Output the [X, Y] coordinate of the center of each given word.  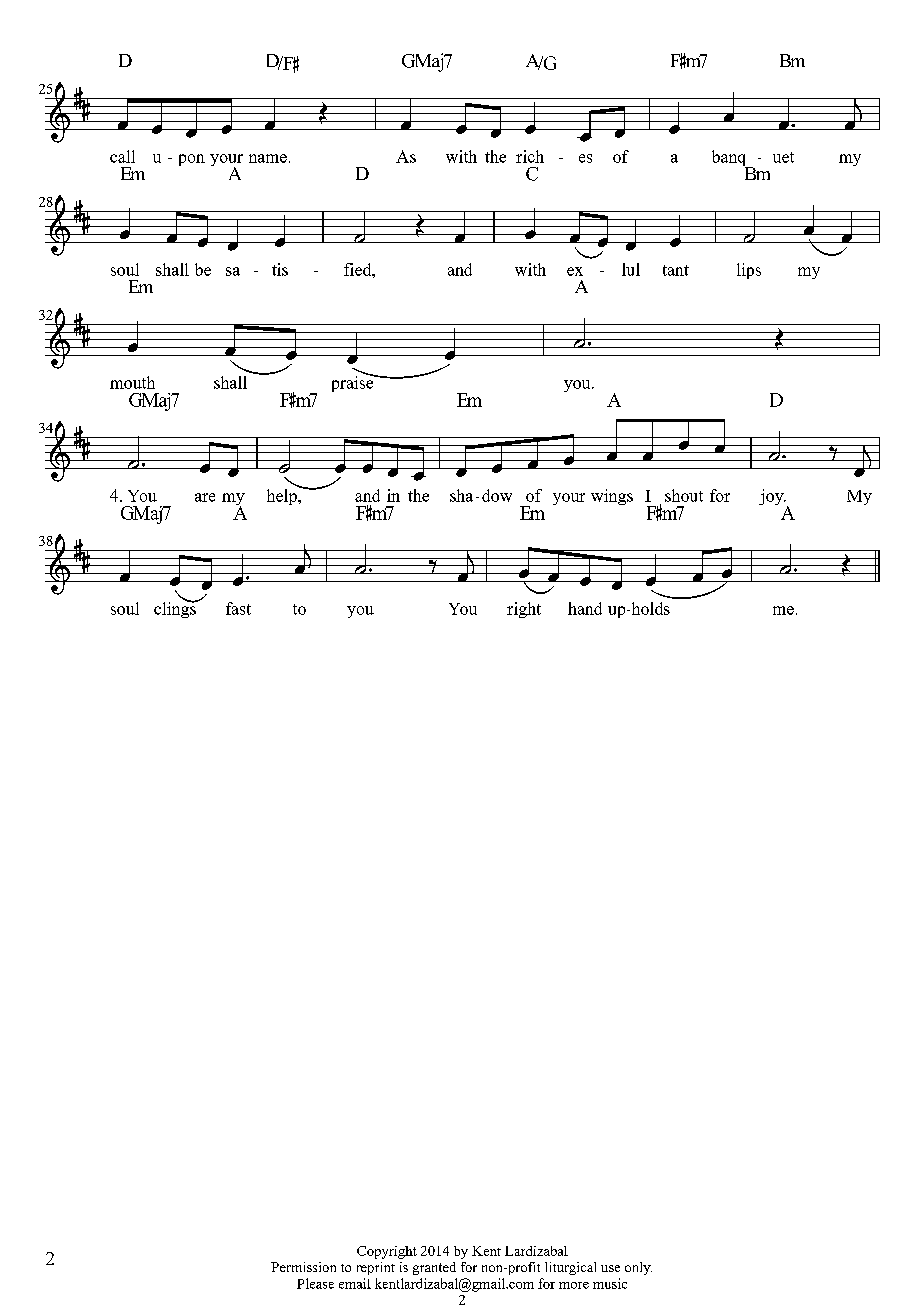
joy [772, 497]
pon [192, 160]
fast [238, 608]
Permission [303, 1267]
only [638, 1268]
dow [497, 495]
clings [176, 608]
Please [315, 1283]
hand [585, 608]
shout [684, 495]
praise [354, 382]
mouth [132, 382]
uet [783, 157]
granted [434, 1268]
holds [649, 608]
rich [530, 156]
